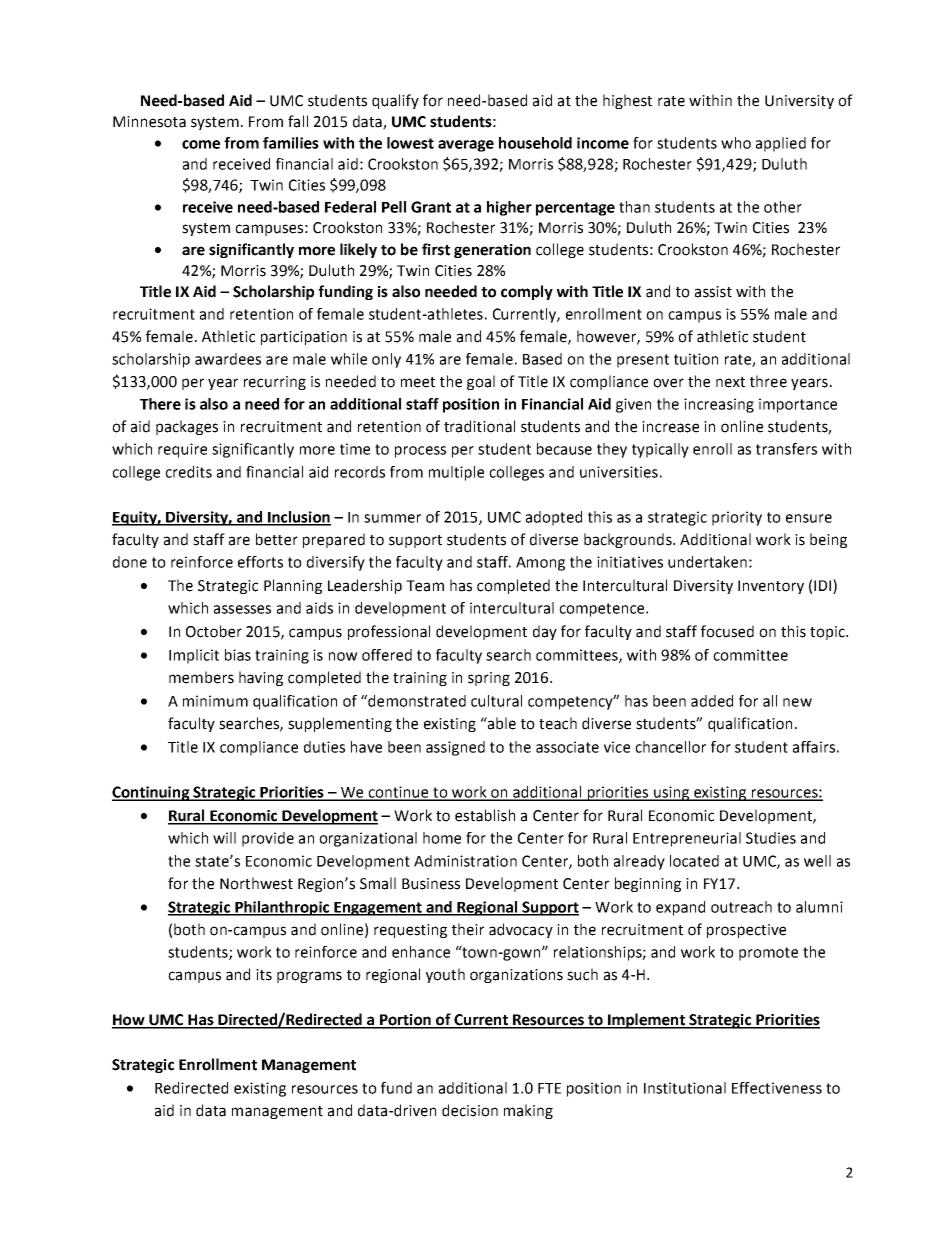 This page has width=952, height=1233. I want to click on who, so click(736, 143).
